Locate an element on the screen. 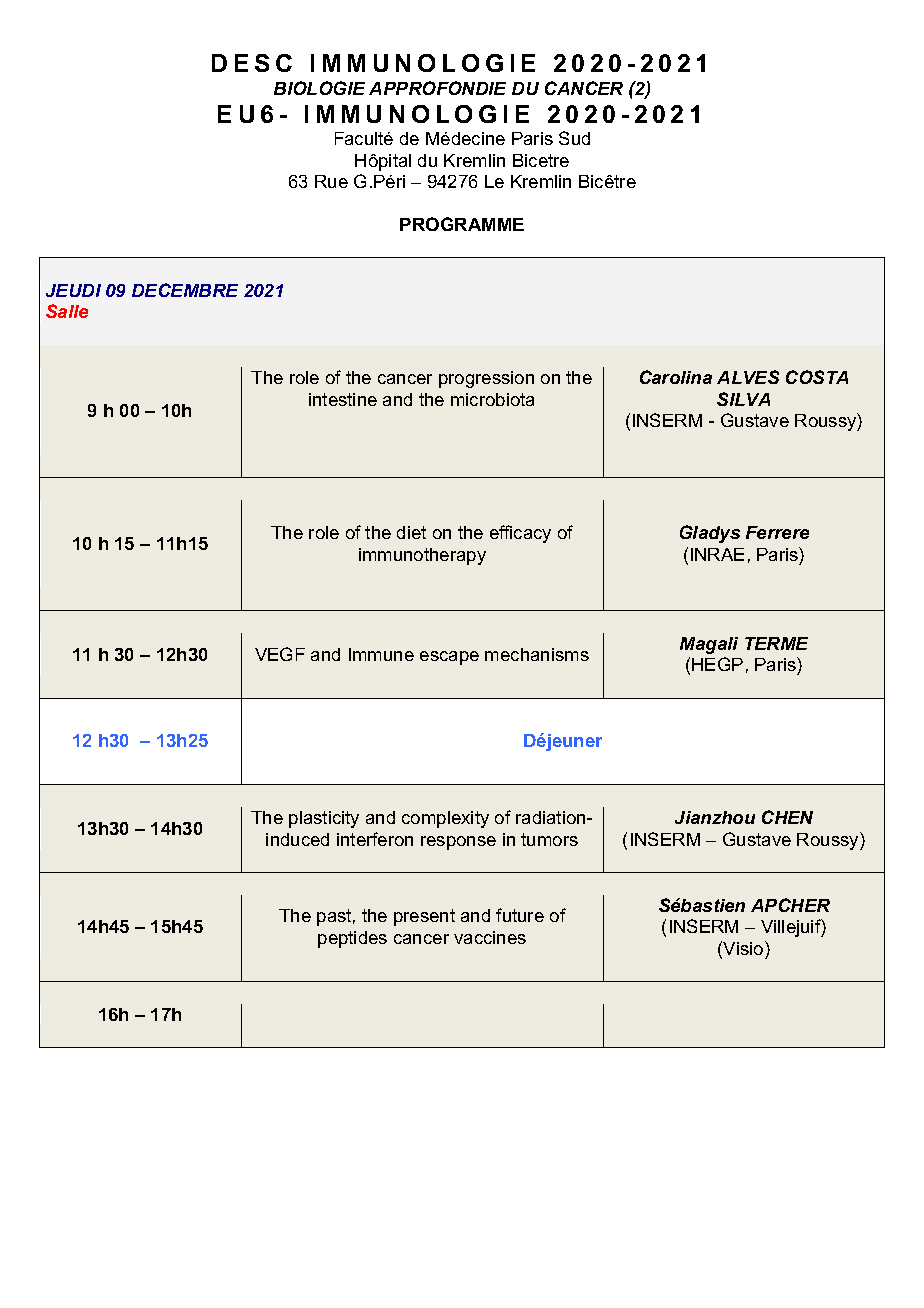  BIOLOGIE is located at coordinates (319, 88).
